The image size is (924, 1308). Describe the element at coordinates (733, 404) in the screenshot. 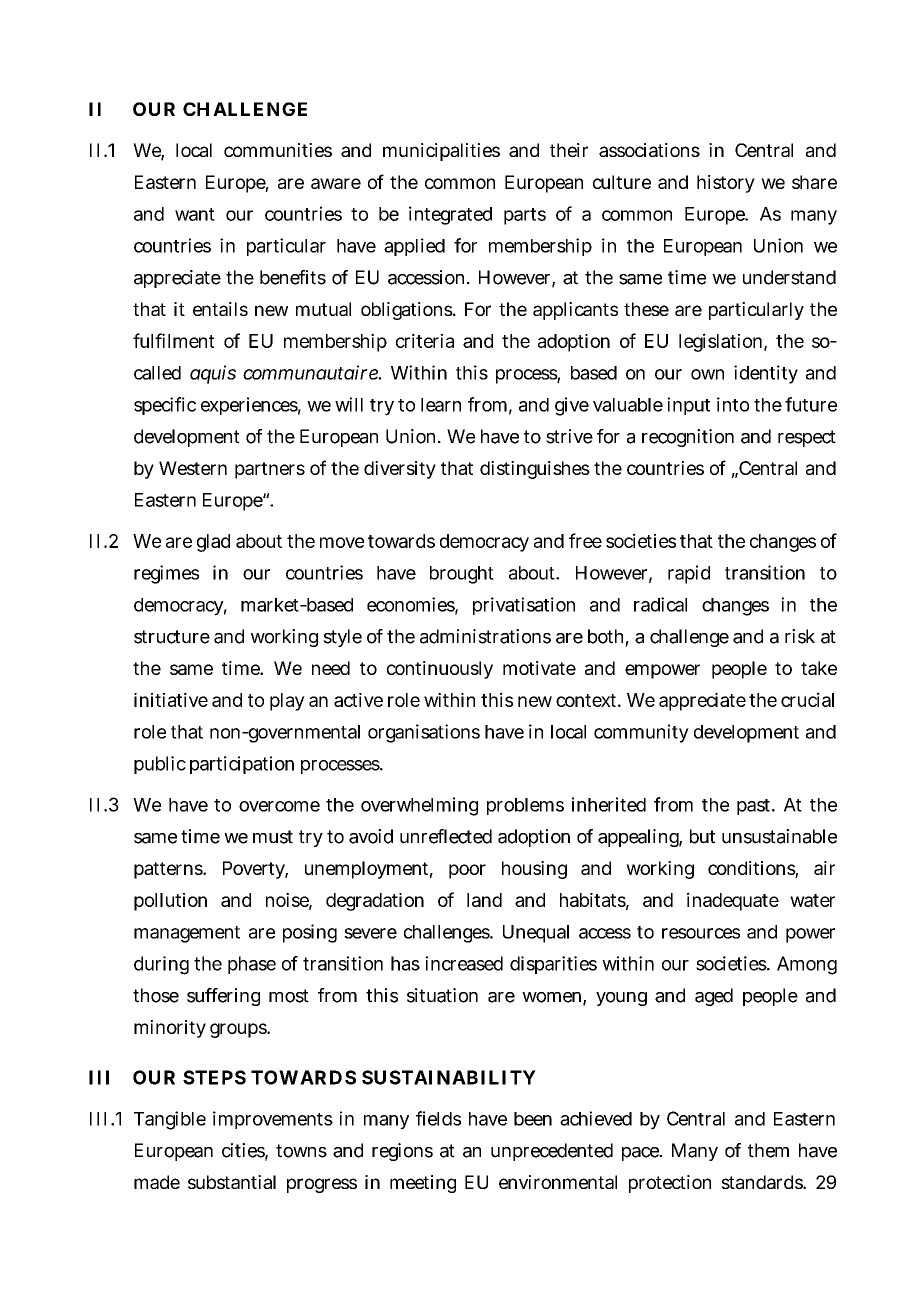

I see `into` at that location.
